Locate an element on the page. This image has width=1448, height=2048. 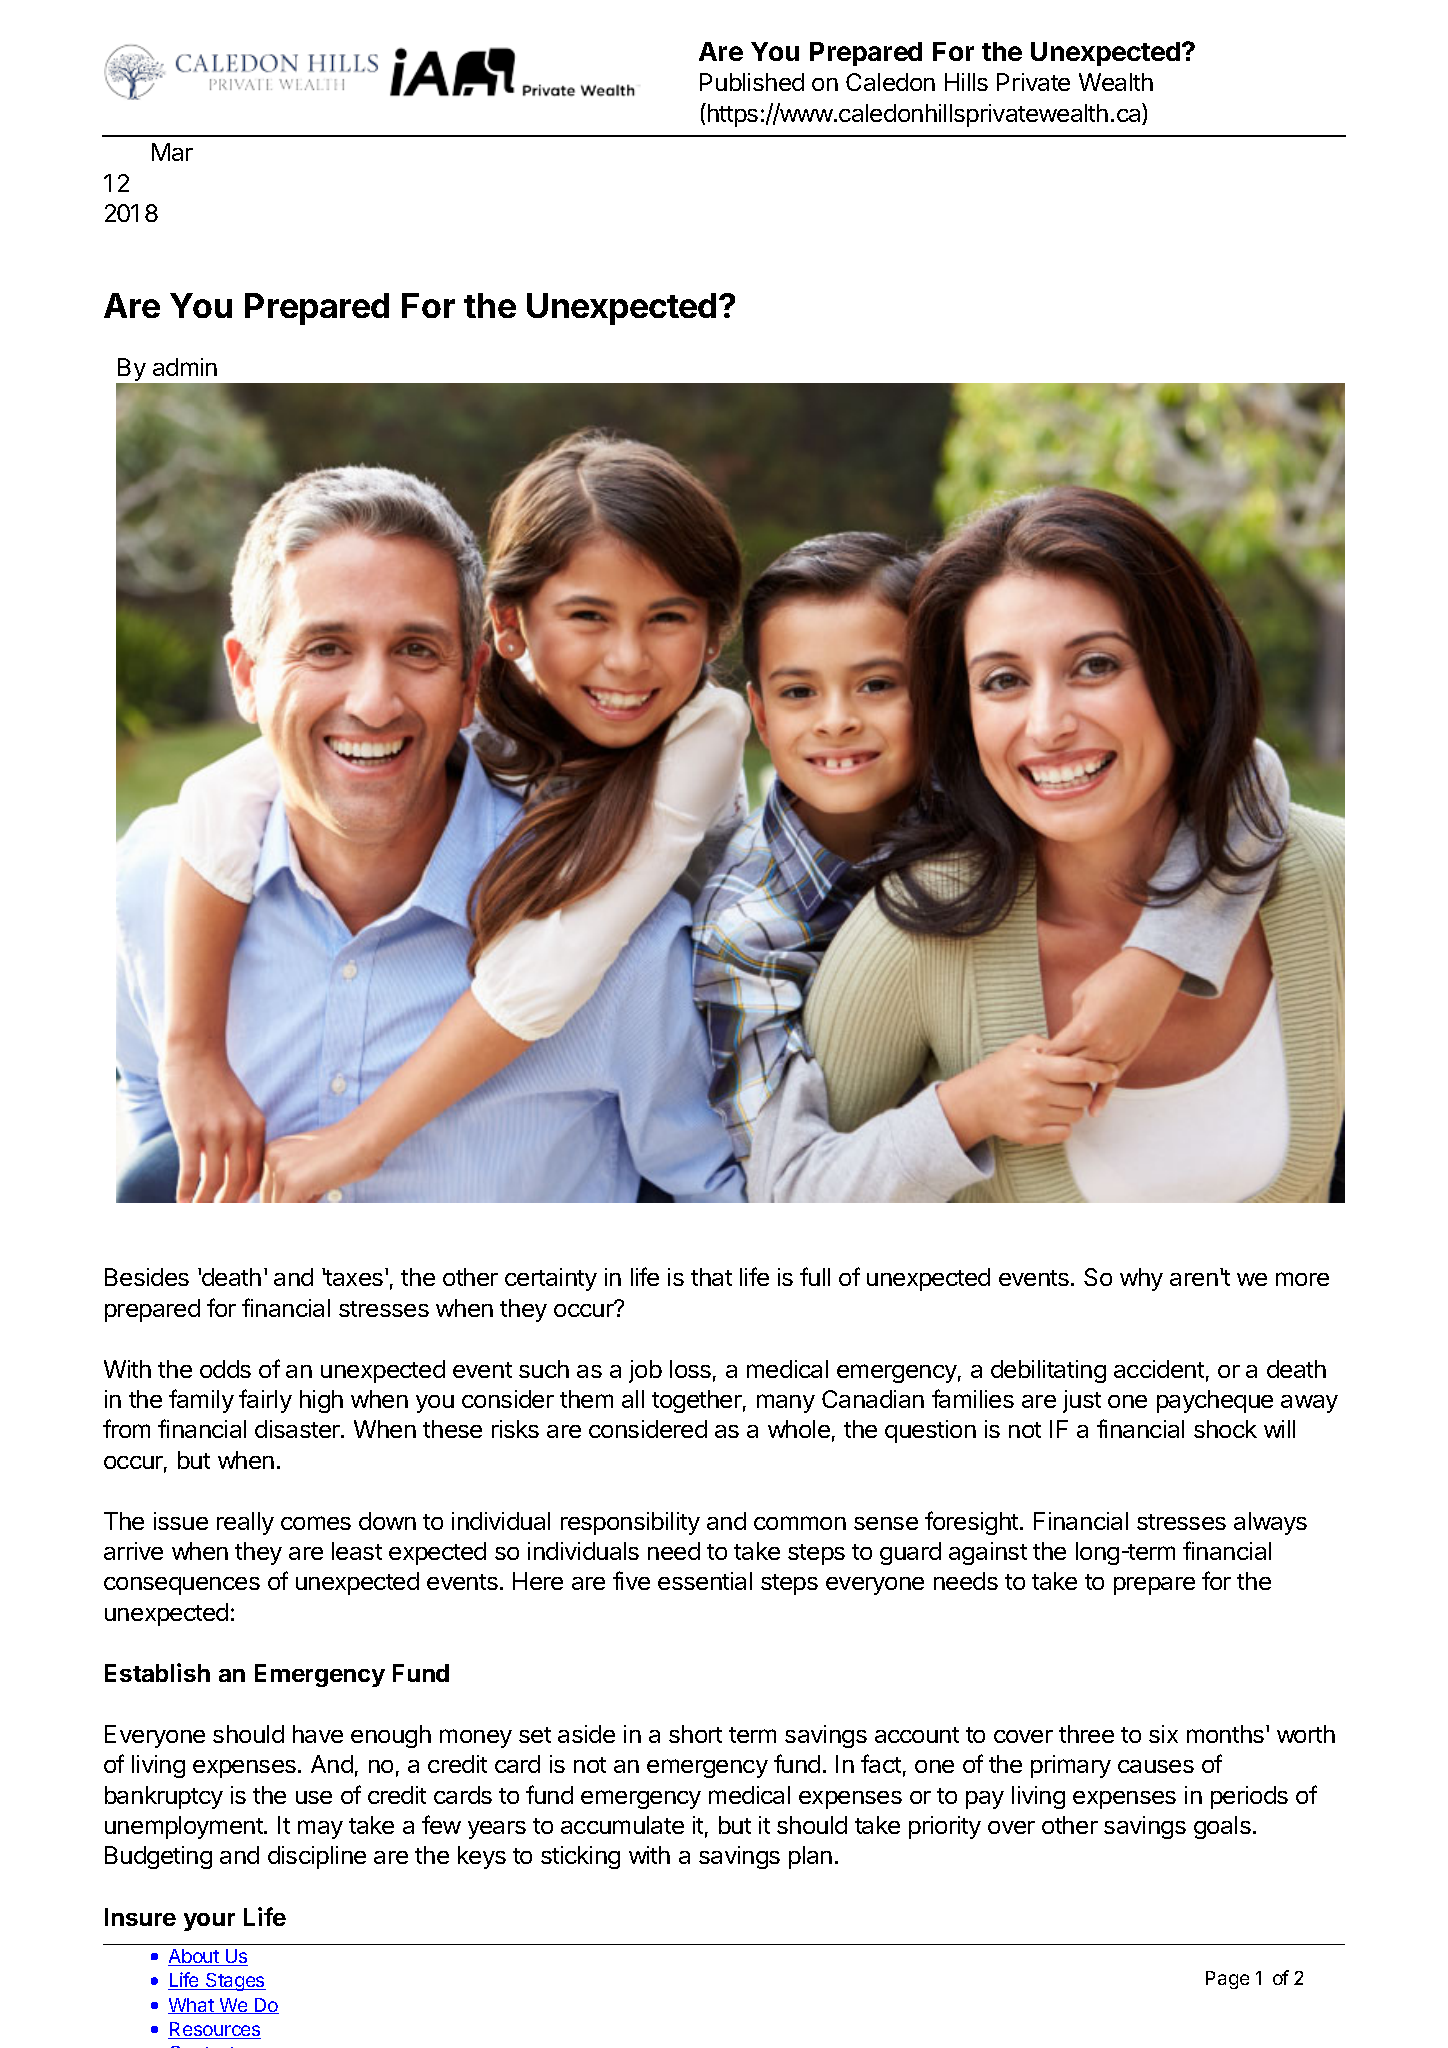
Besides is located at coordinates (147, 1277).
